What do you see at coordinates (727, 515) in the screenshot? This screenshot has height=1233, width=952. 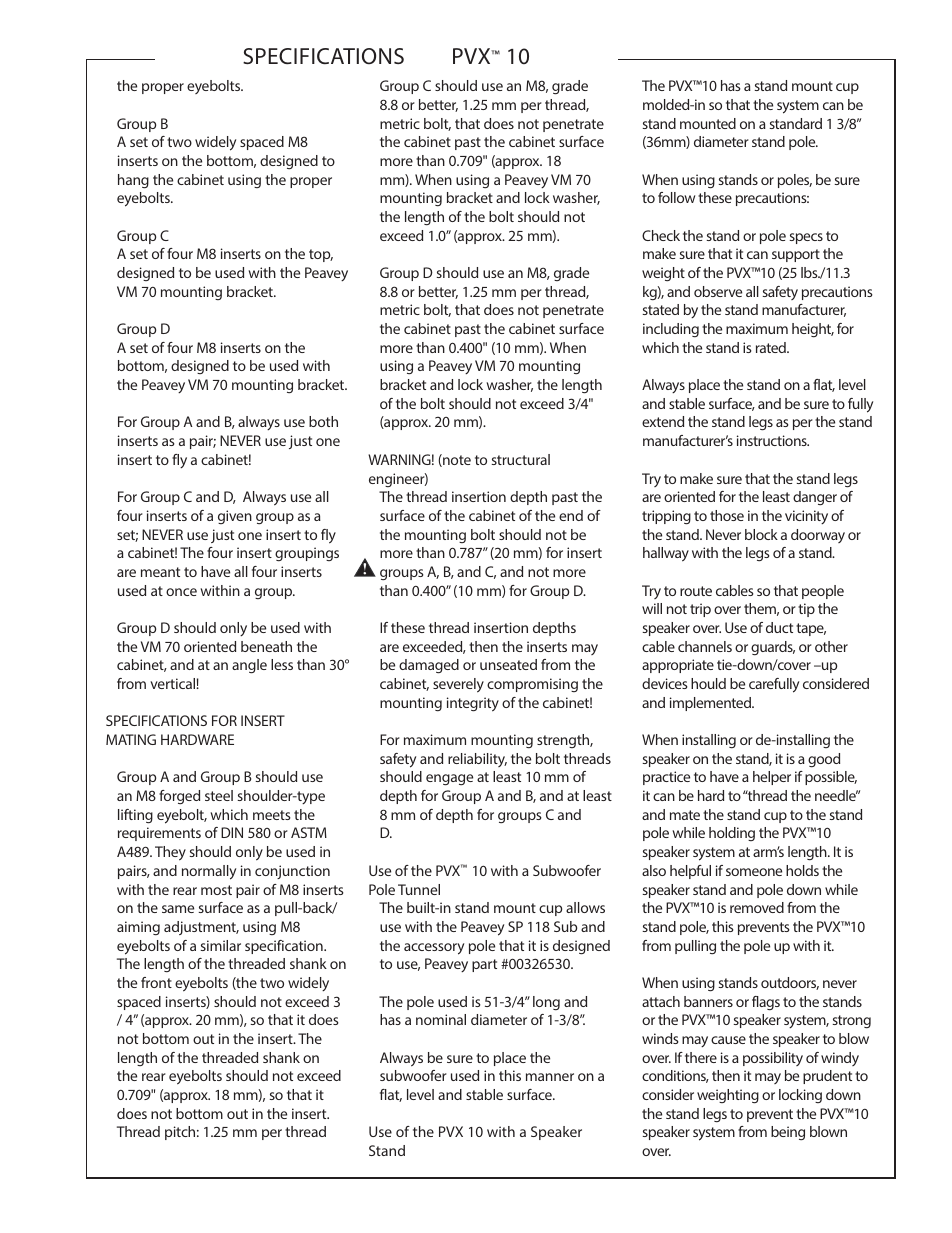 I see `those` at bounding box center [727, 515].
